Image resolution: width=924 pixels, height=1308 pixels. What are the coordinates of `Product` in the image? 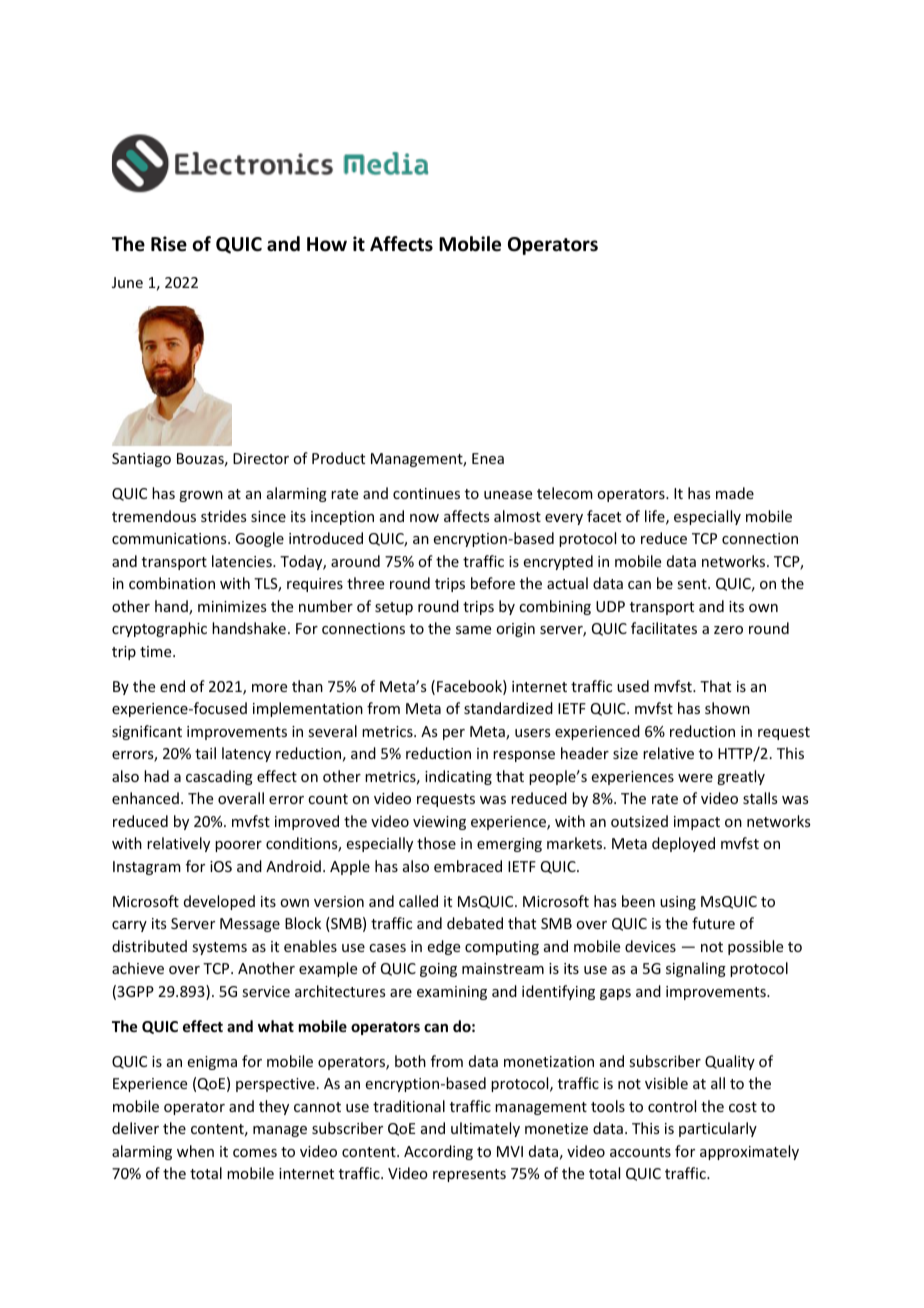 It's located at (338, 458).
